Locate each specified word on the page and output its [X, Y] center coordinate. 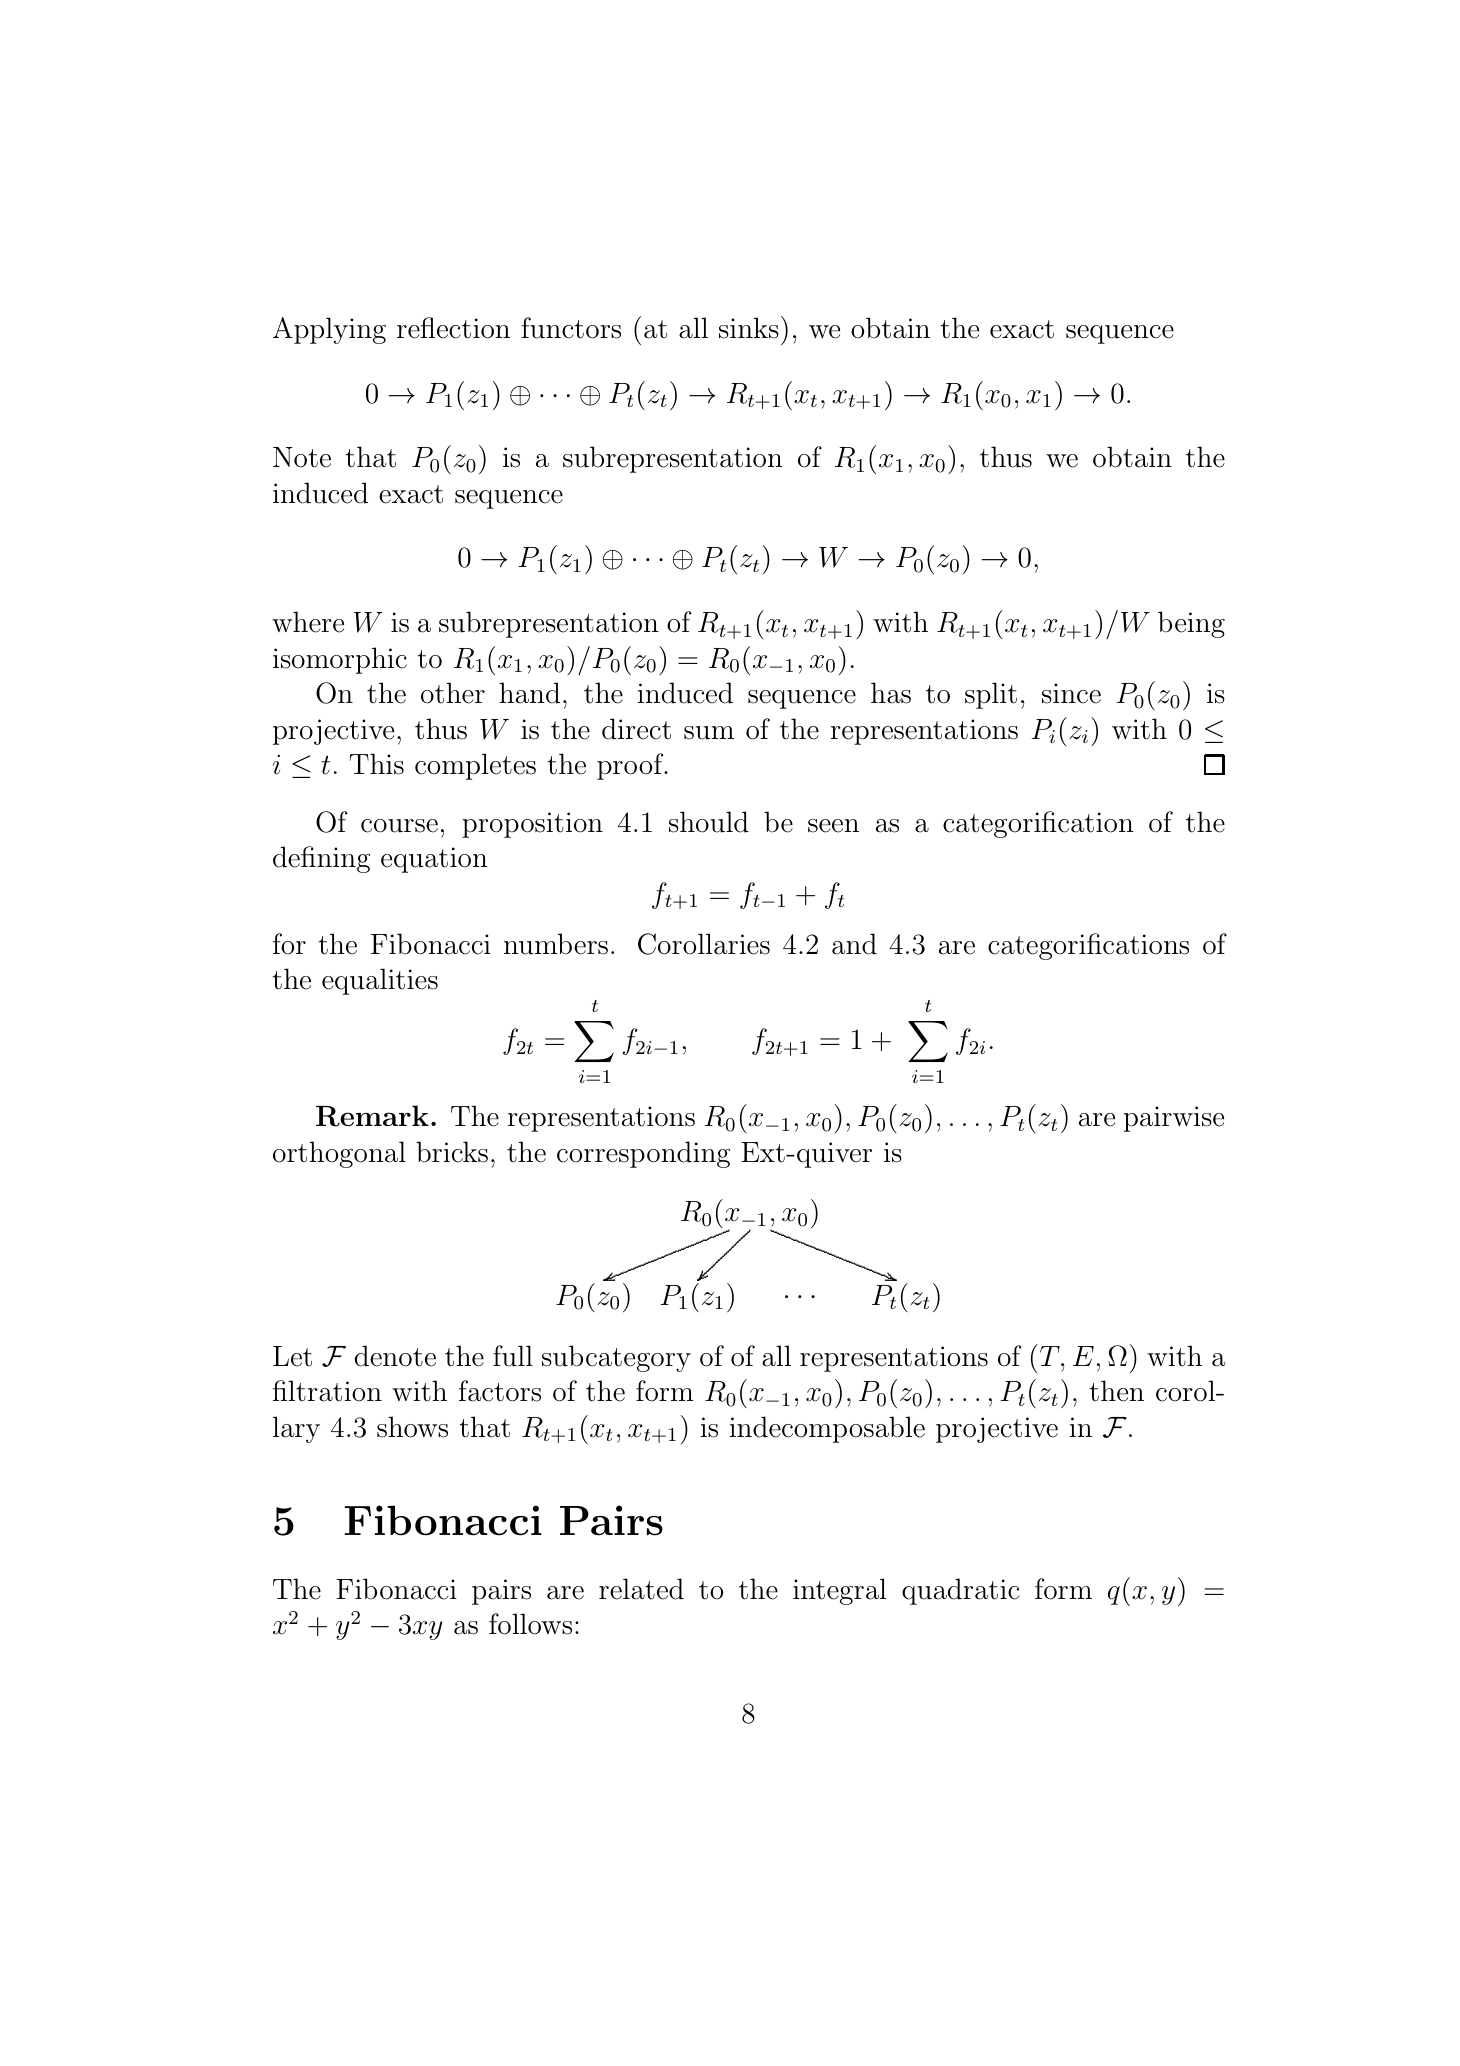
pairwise [1174, 1119]
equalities [380, 981]
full [513, 1356]
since [1071, 693]
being [1191, 624]
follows [530, 1624]
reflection [453, 328]
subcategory [616, 1358]
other [453, 693]
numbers [556, 944]
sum [709, 733]
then [1116, 1391]
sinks [749, 328]
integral [840, 1591]
